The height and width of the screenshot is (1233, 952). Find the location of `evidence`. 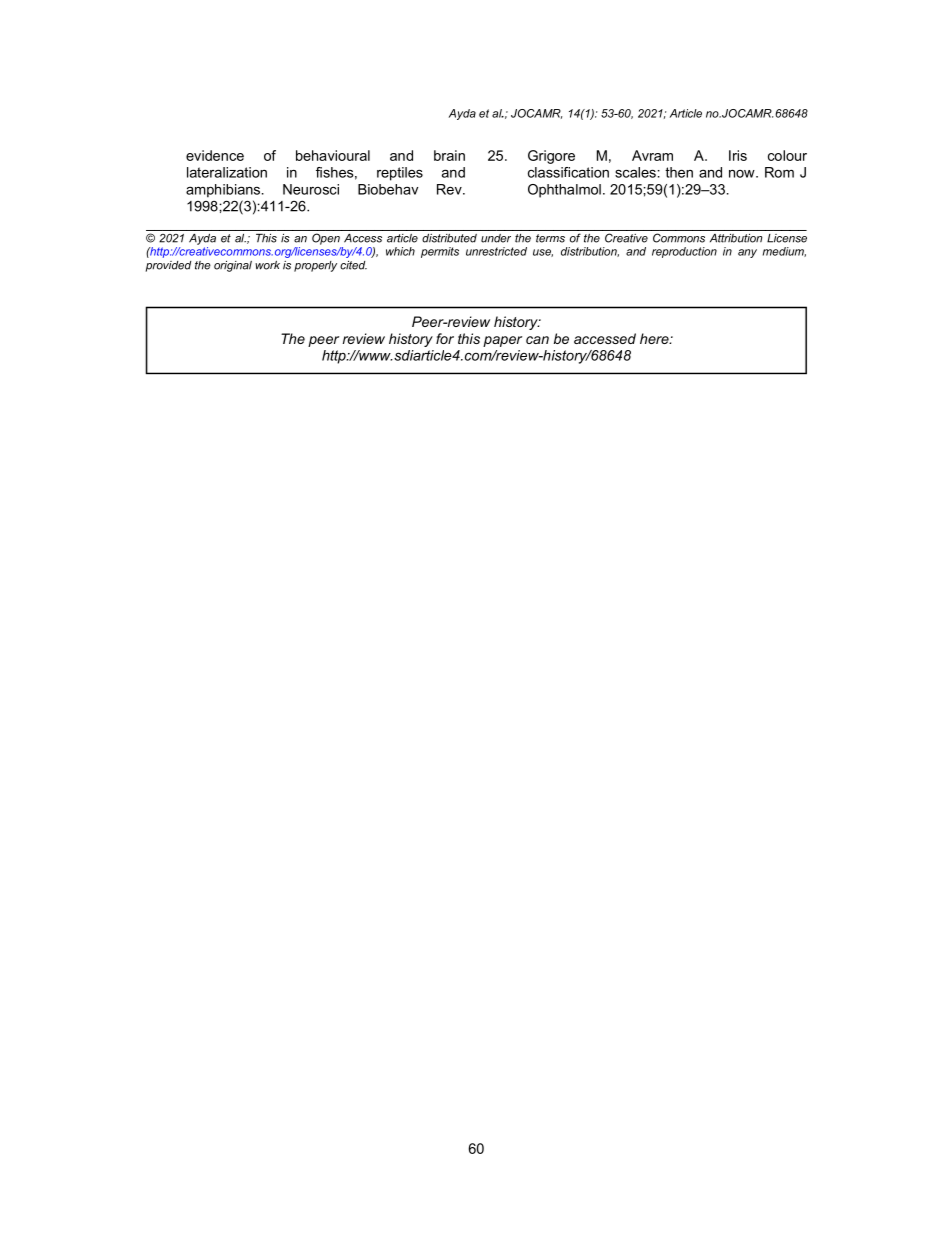

evidence is located at coordinates (215, 155).
